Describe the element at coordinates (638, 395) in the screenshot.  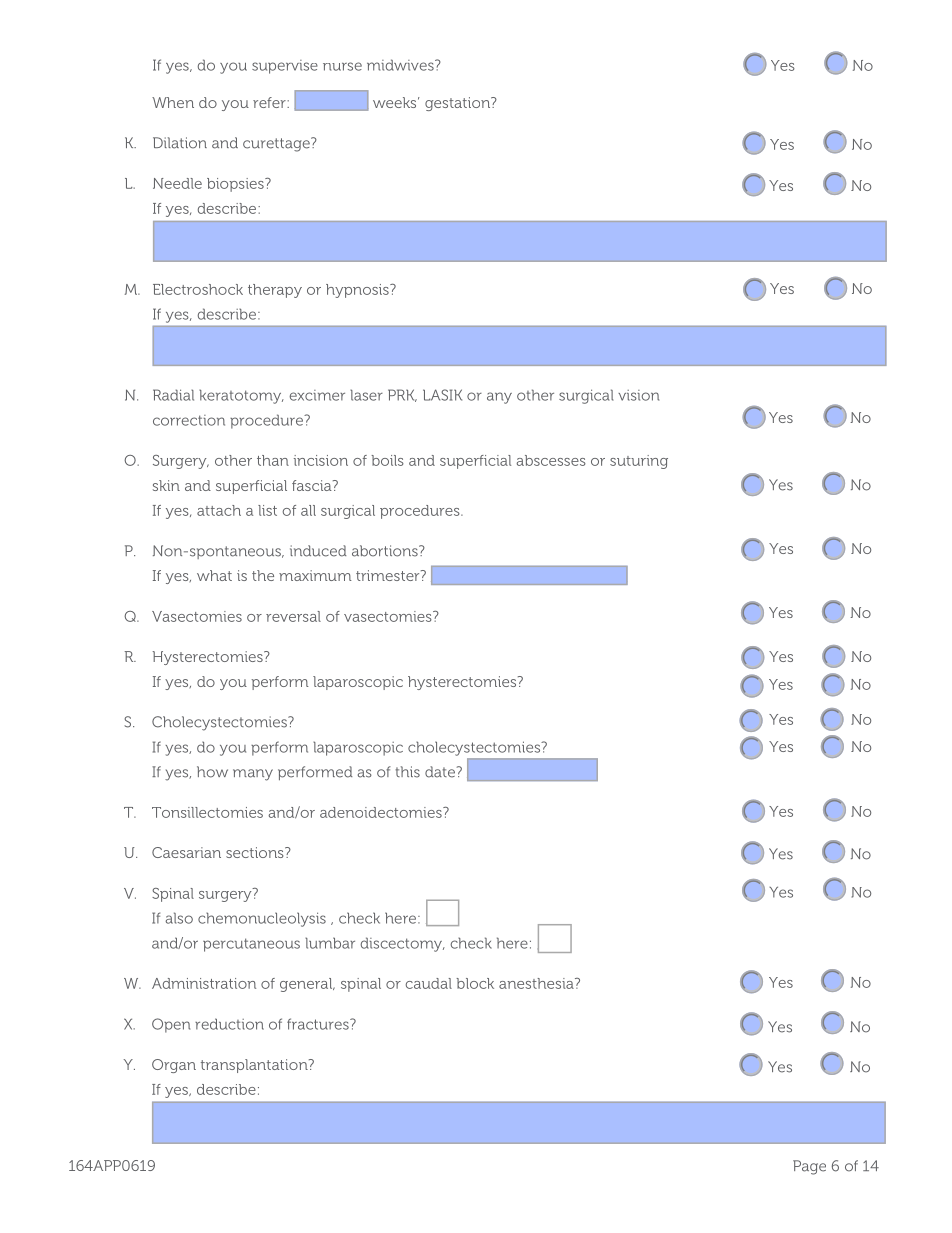
I see `vision` at that location.
